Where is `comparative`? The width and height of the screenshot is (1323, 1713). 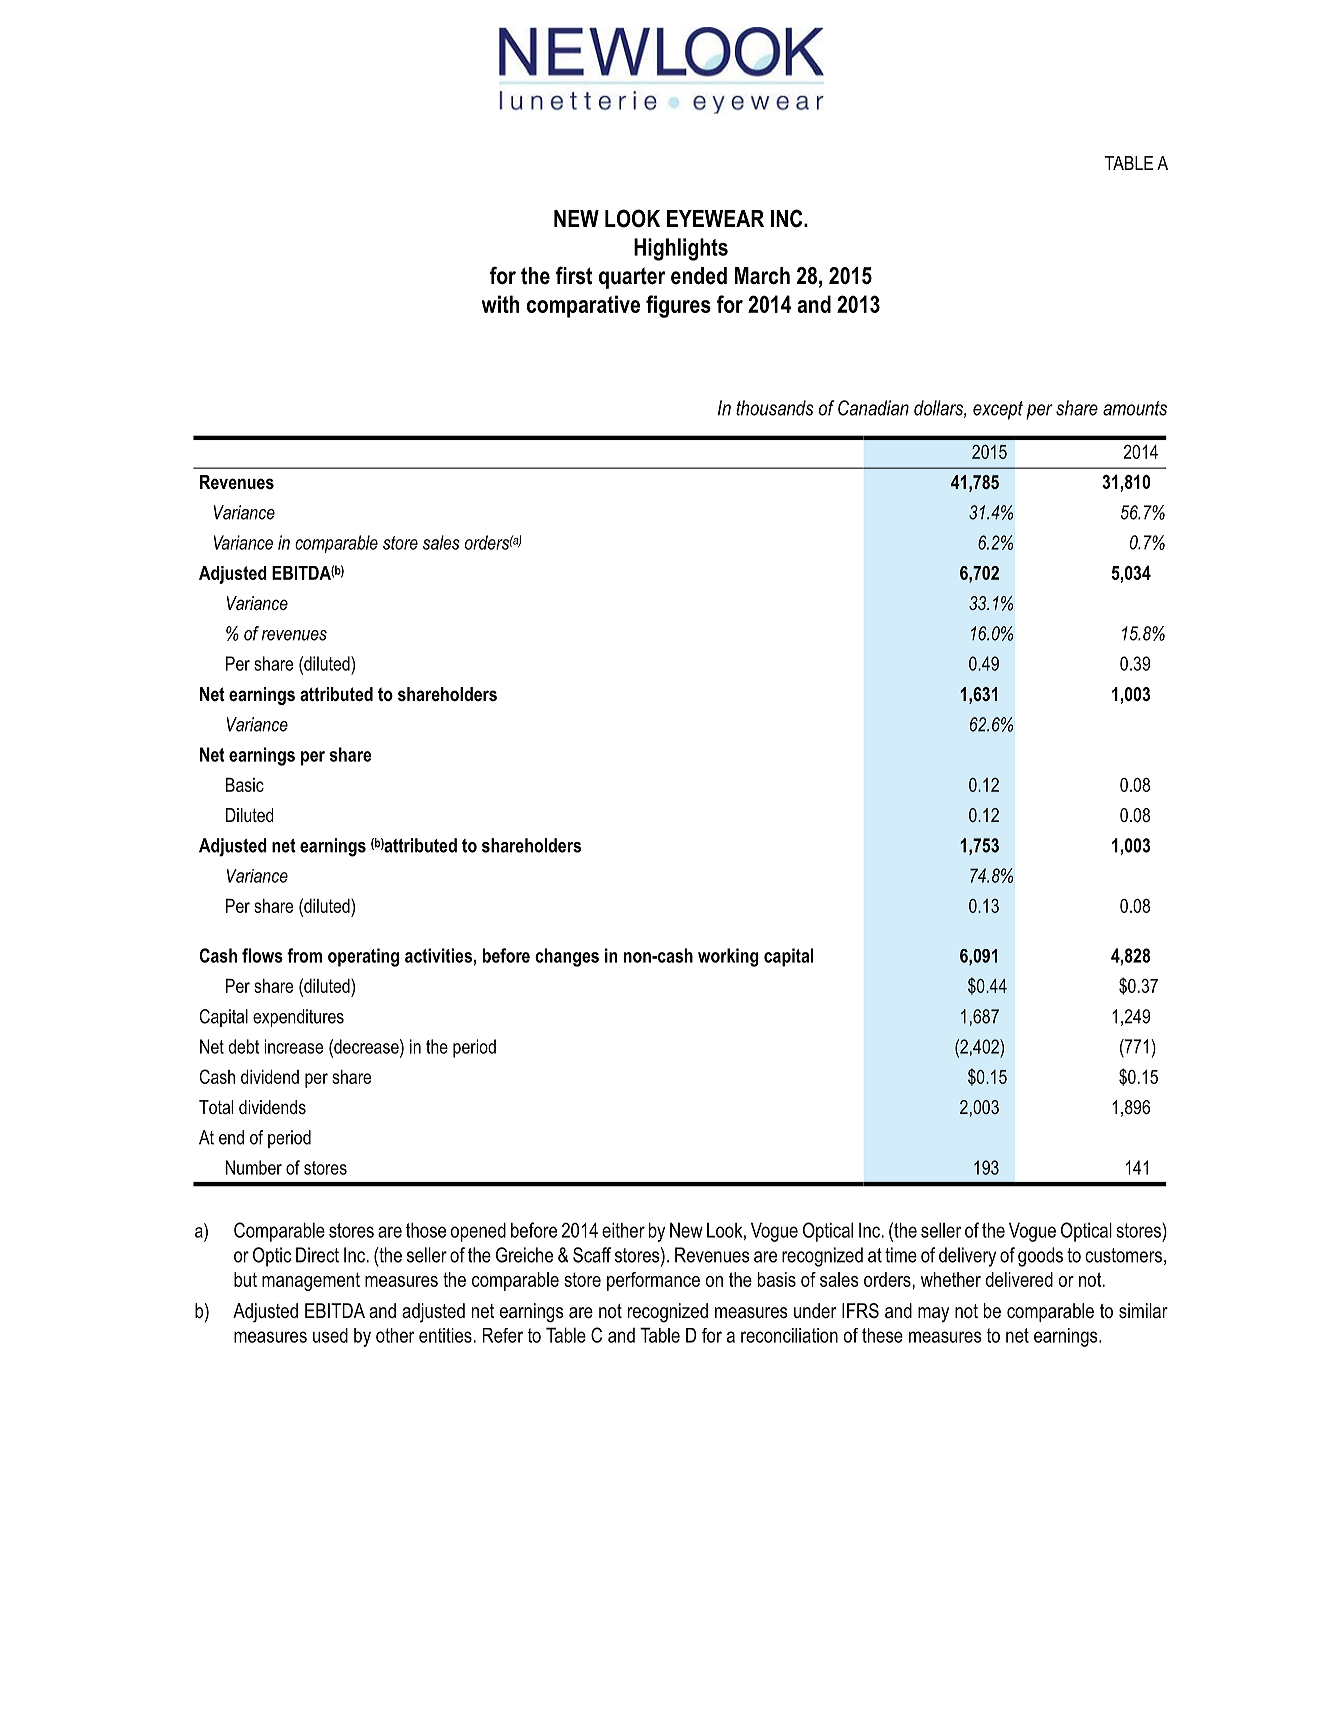 comparative is located at coordinates (583, 306).
